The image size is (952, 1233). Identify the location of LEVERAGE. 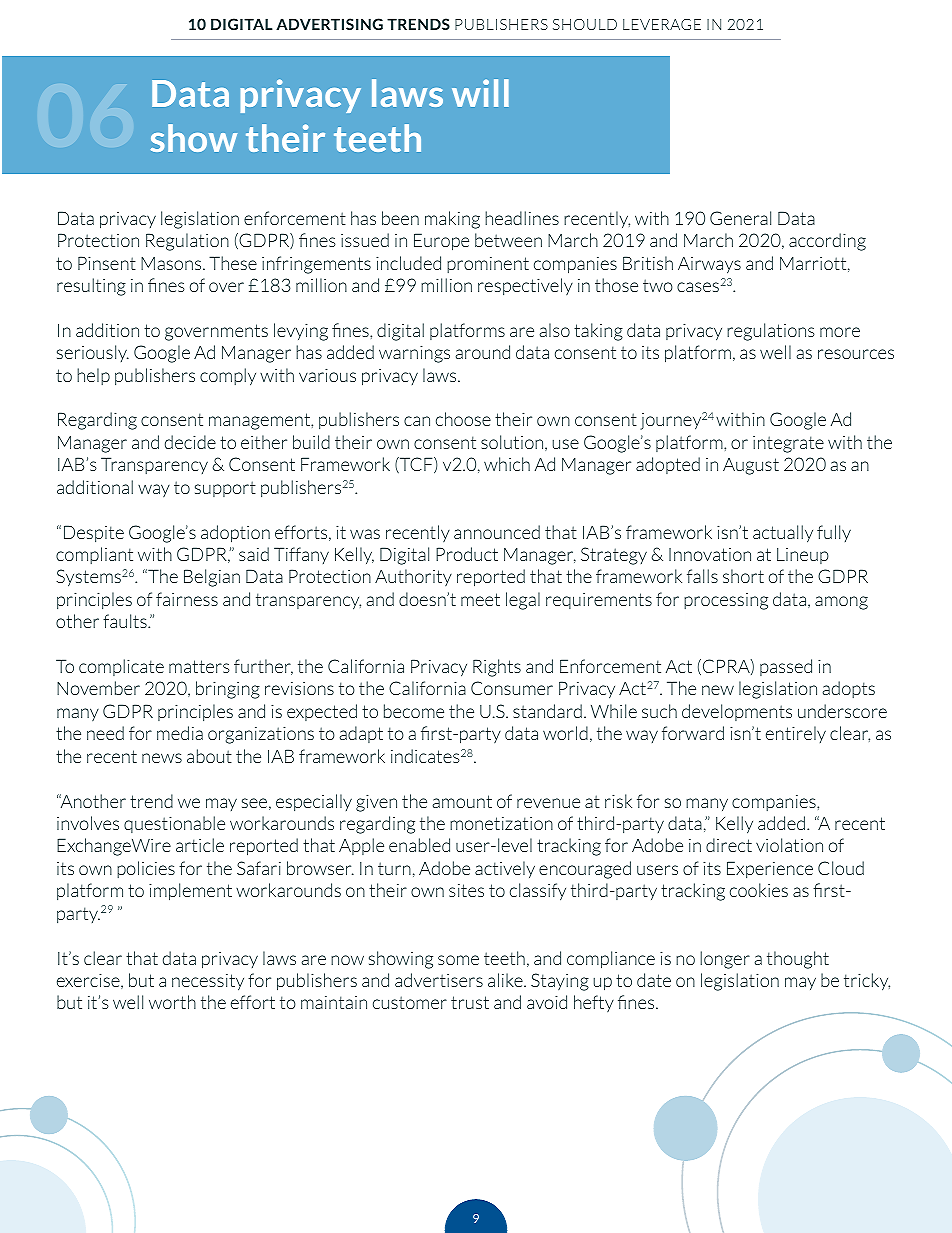
(662, 24).
